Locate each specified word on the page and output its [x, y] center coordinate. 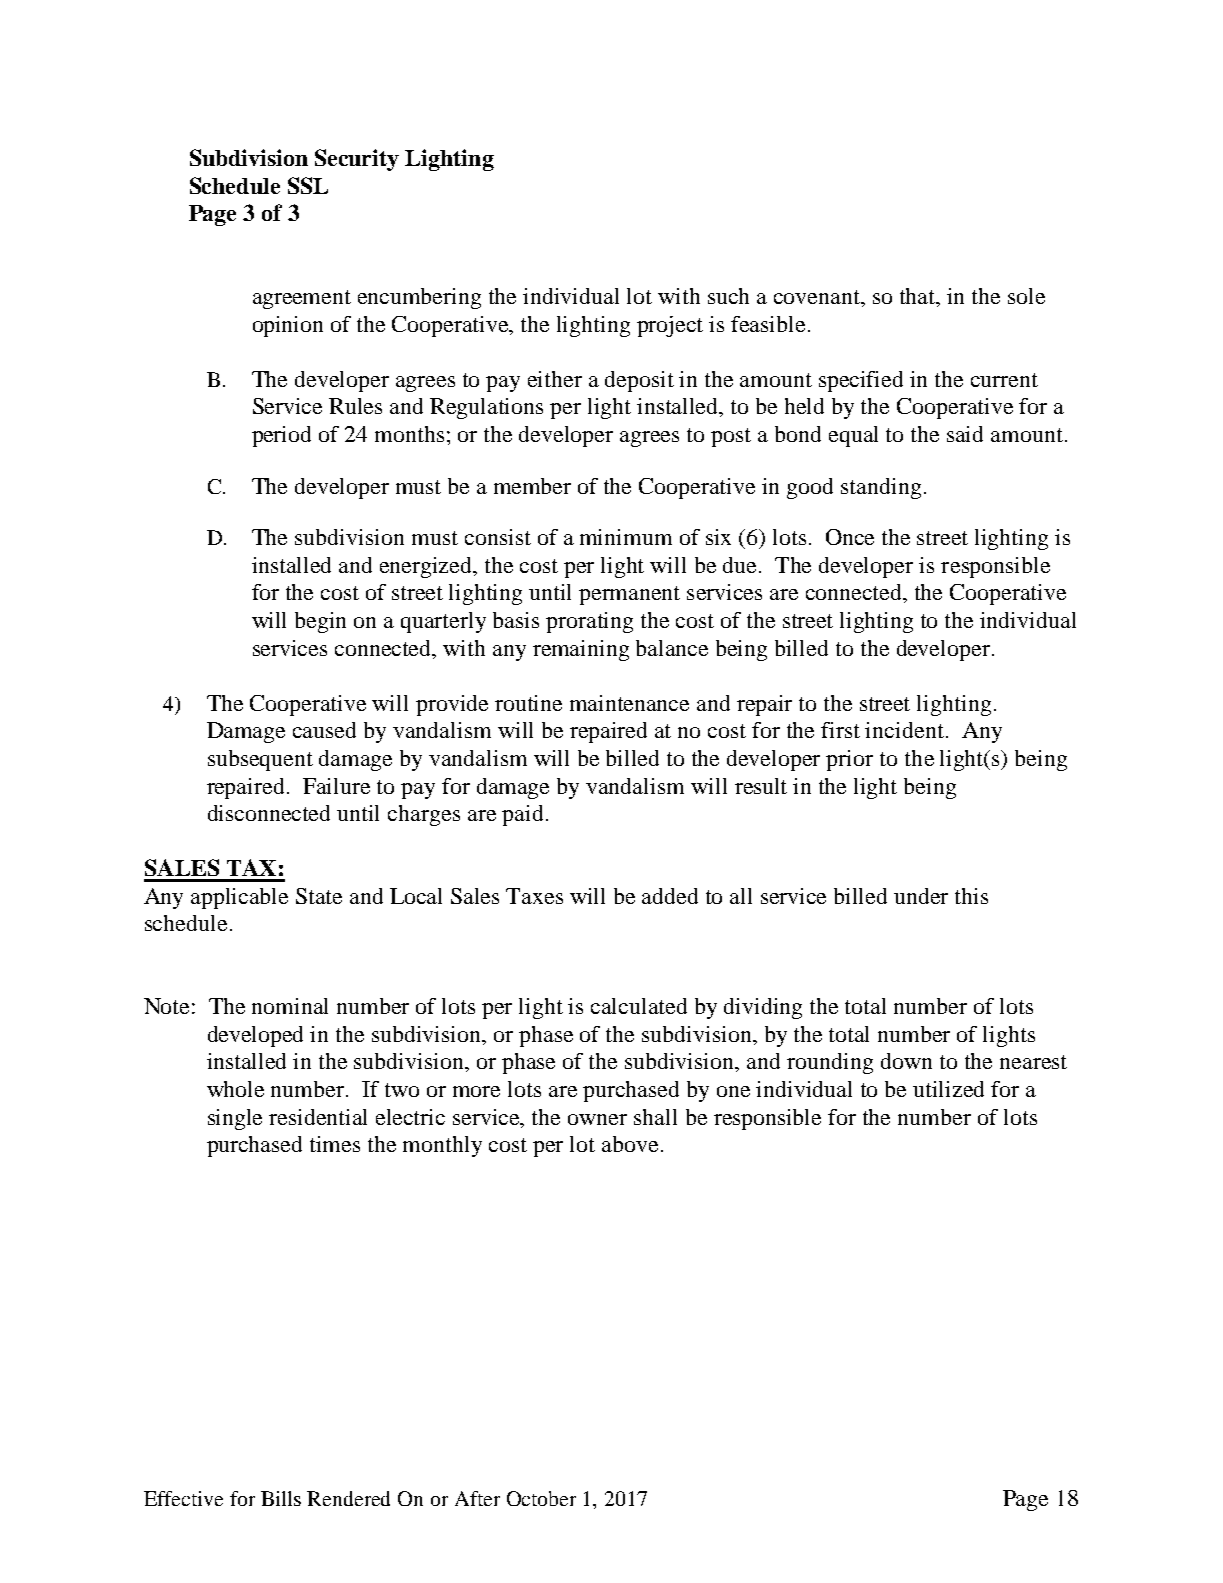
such [728, 296]
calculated [639, 1006]
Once [850, 537]
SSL [308, 185]
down [906, 1061]
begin [320, 622]
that [919, 297]
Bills [281, 1498]
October [541, 1498]
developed [255, 1036]
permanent [629, 595]
